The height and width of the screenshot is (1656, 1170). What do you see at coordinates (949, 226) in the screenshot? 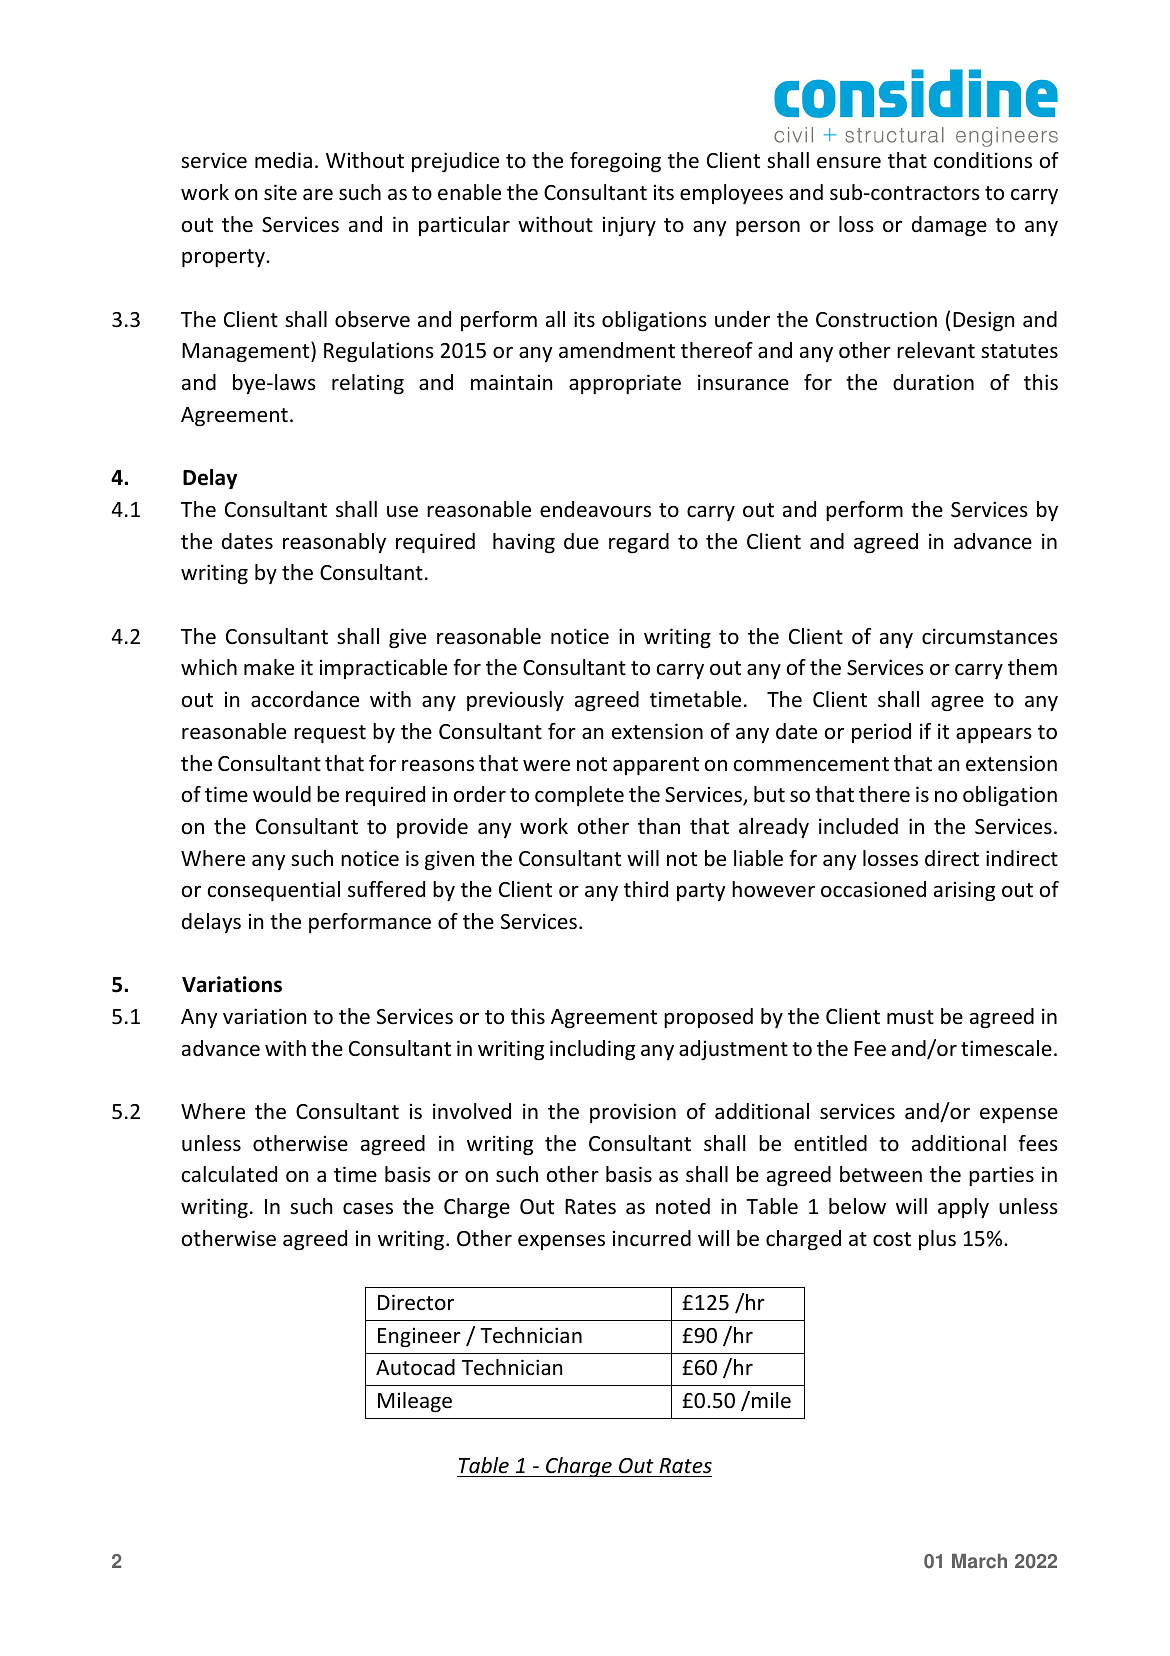
I see `damage` at bounding box center [949, 226].
